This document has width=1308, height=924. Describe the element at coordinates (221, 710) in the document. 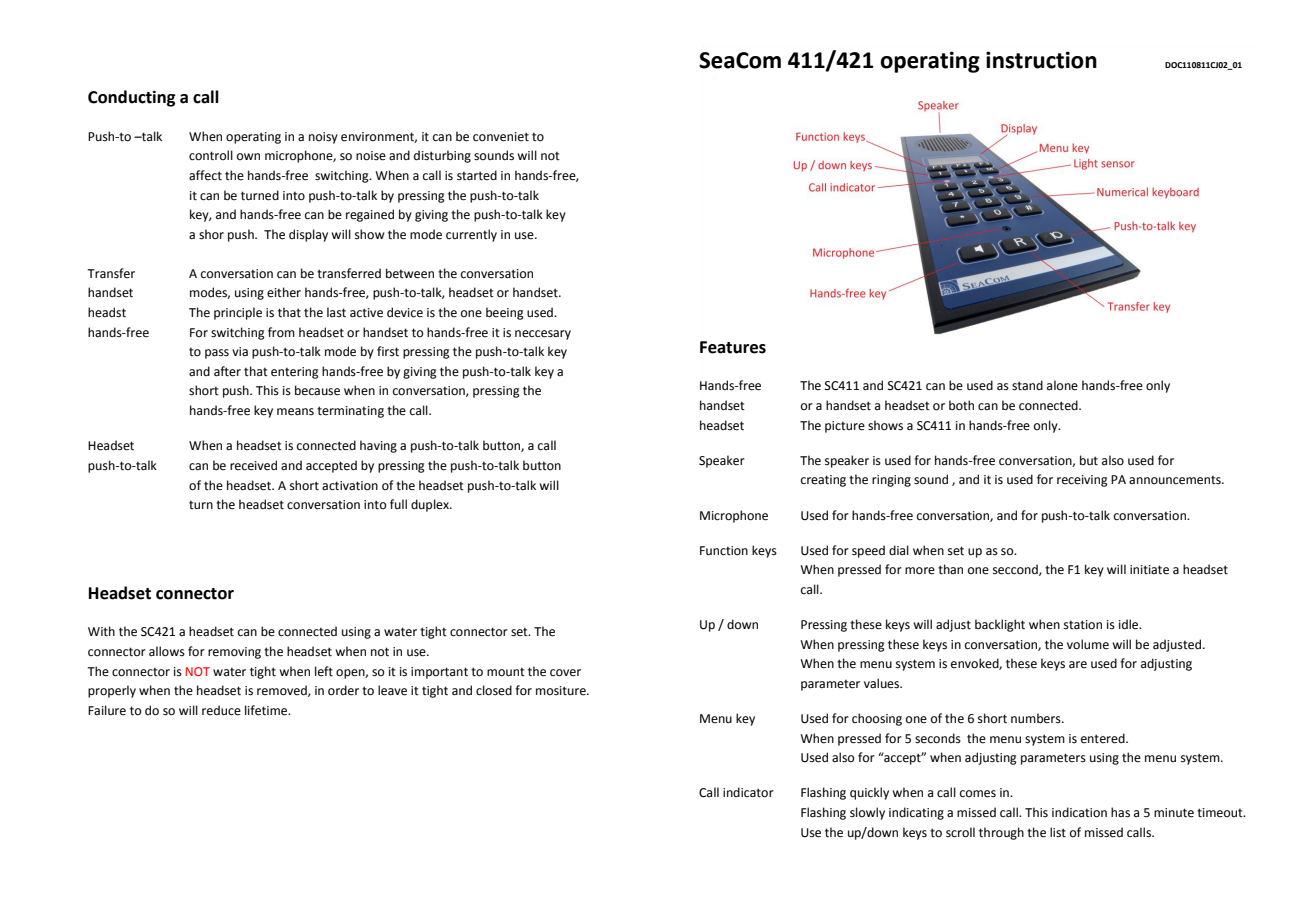

I see `reduce` at that location.
